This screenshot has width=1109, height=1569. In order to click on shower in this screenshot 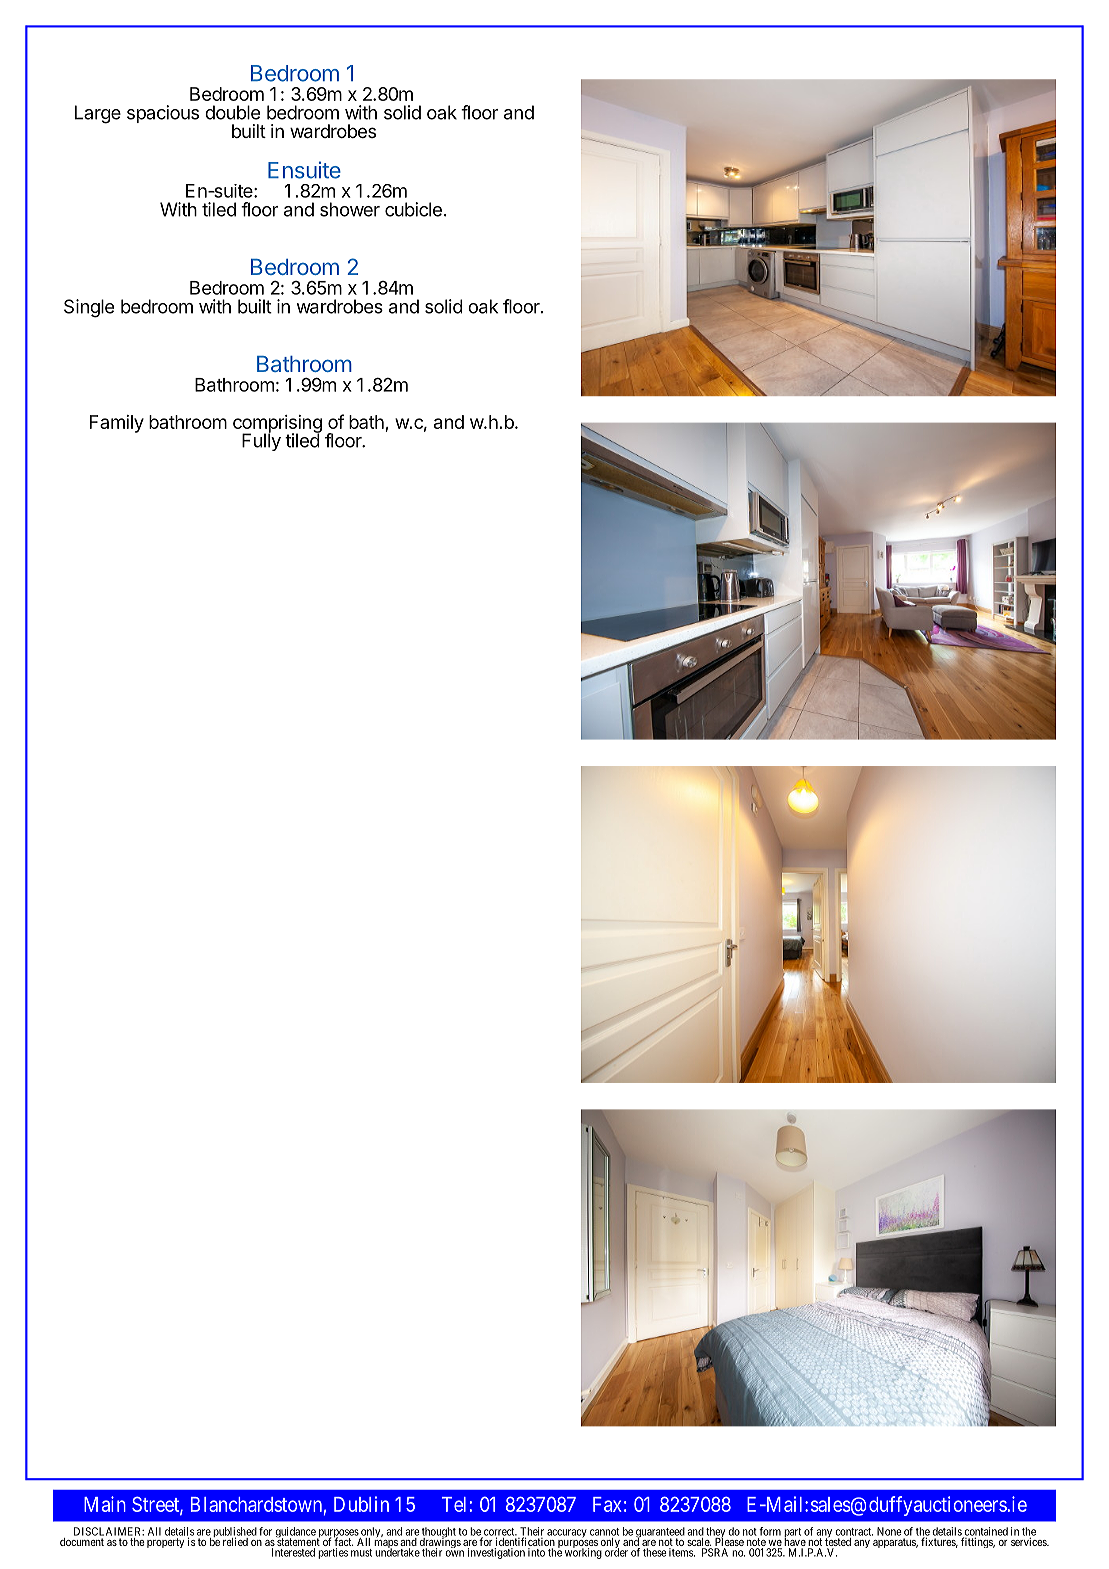, I will do `click(350, 209)`.
